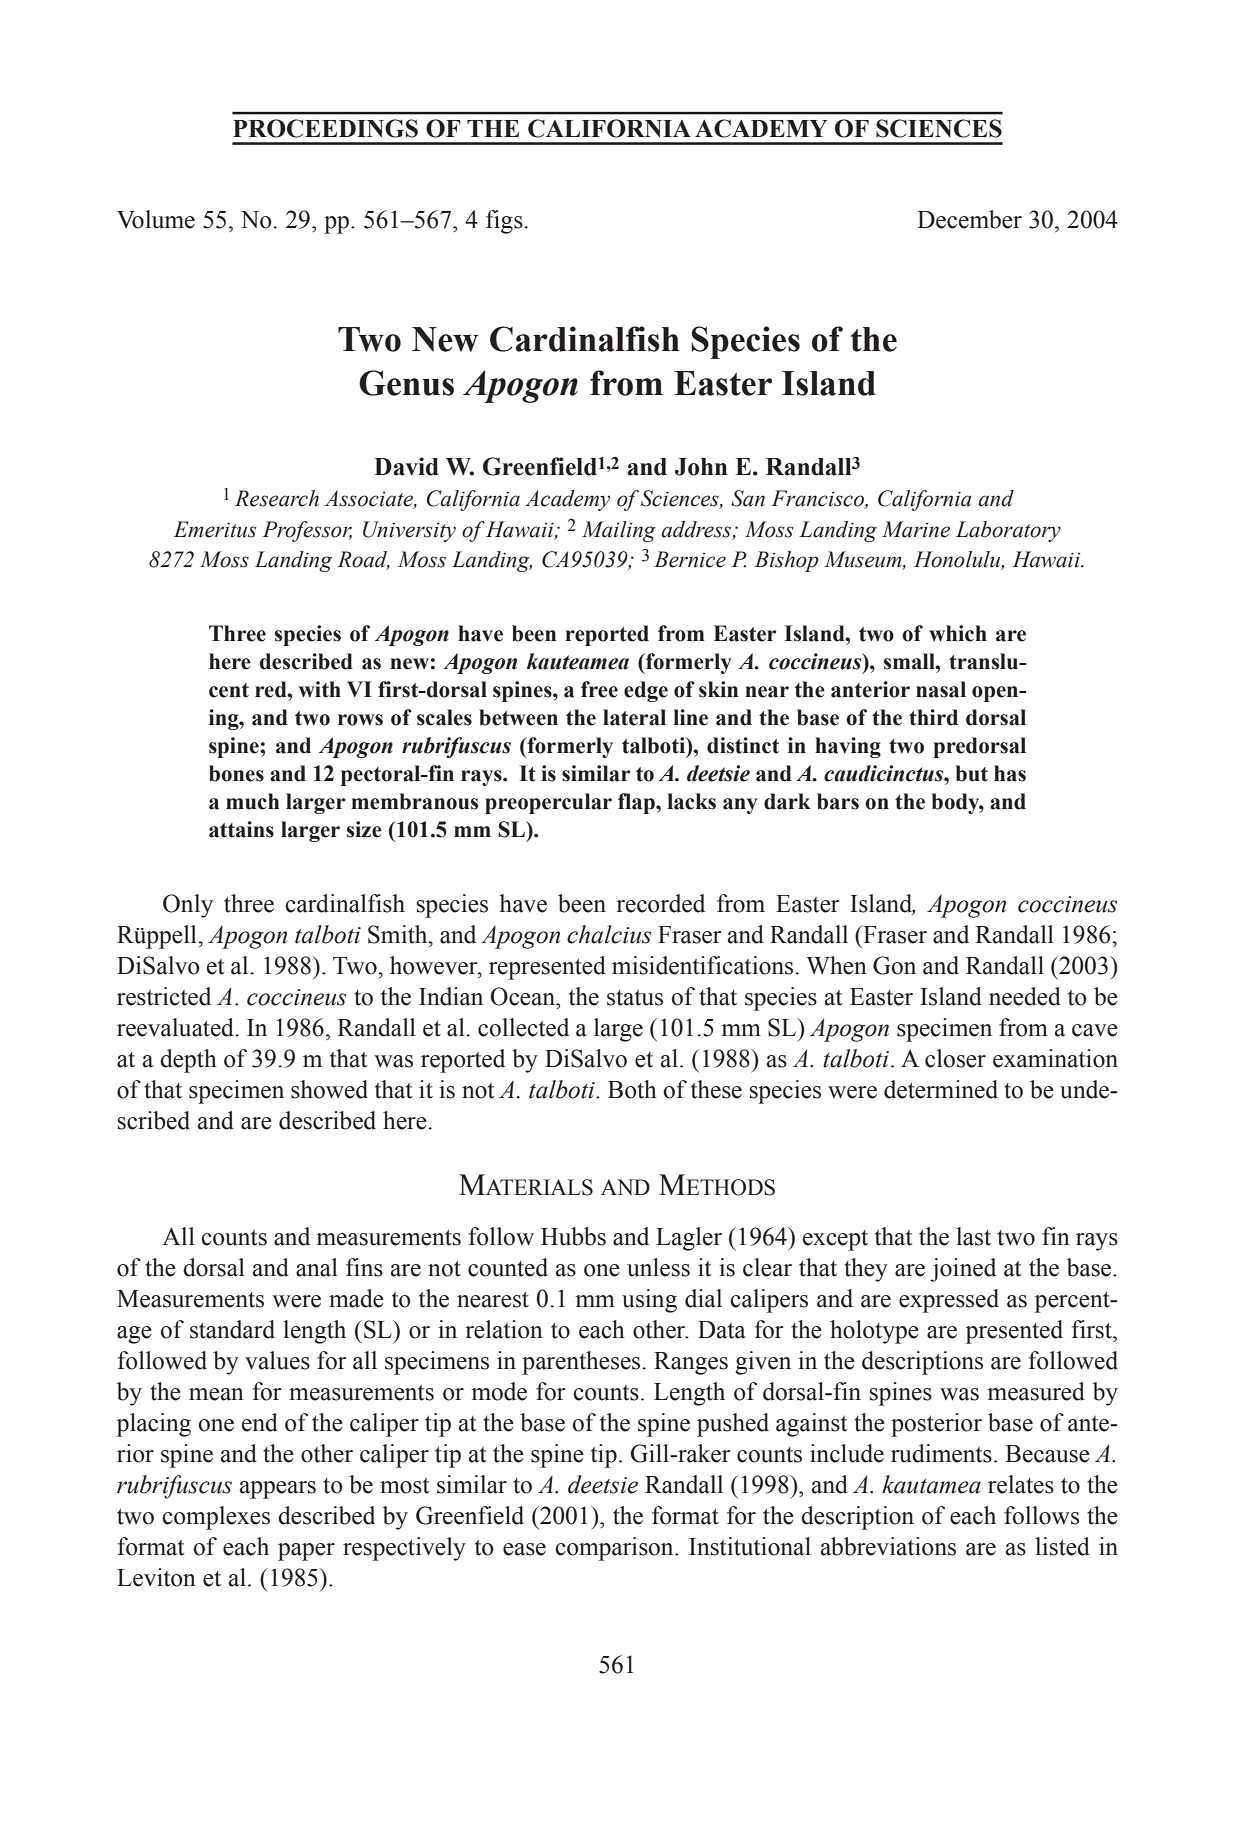 The image size is (1235, 1829). What do you see at coordinates (241, 829) in the screenshot?
I see `attains` at bounding box center [241, 829].
